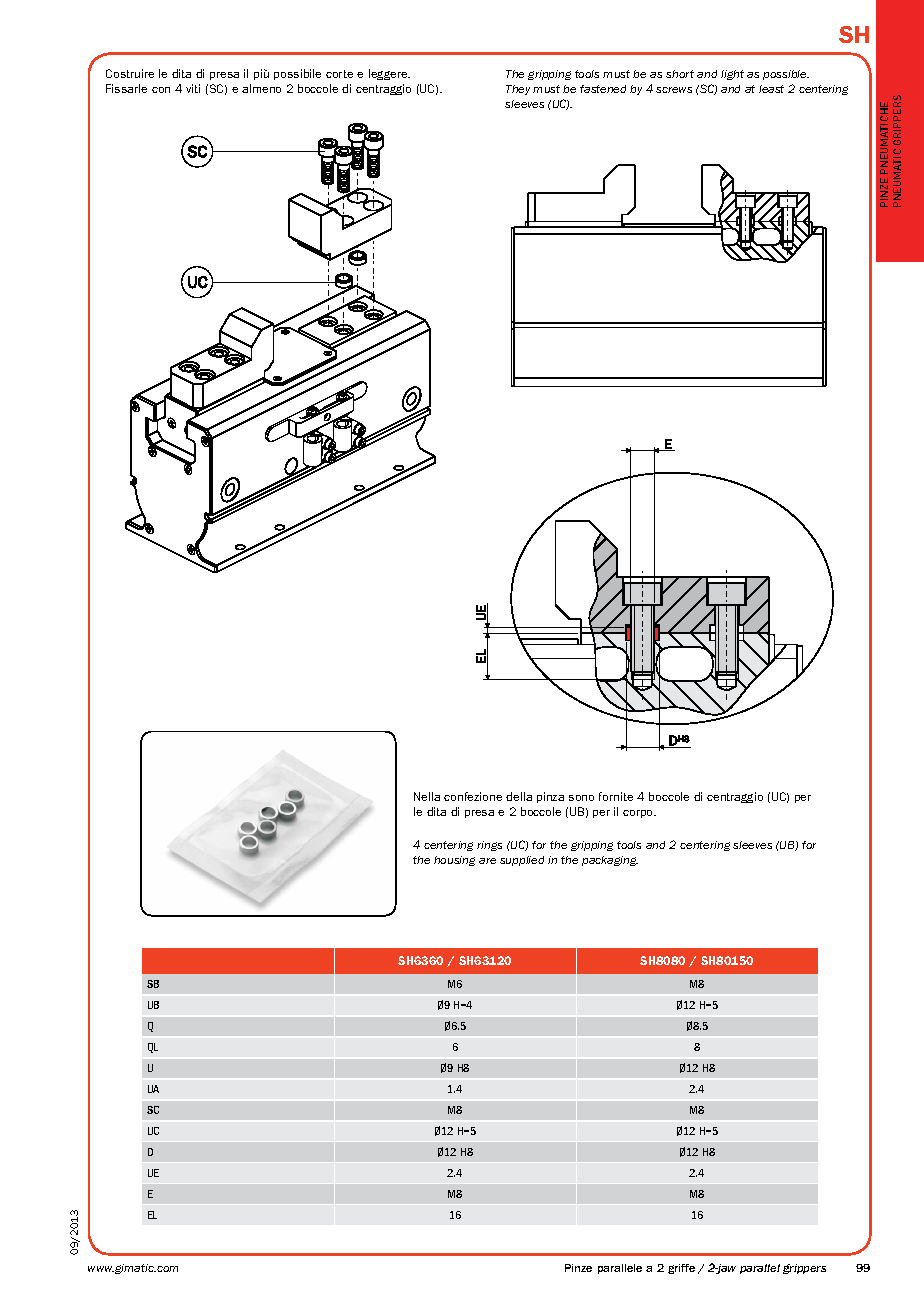 This document has height=1308, width=924. Describe the element at coordinates (581, 798) in the document. I see `sono` at that location.
